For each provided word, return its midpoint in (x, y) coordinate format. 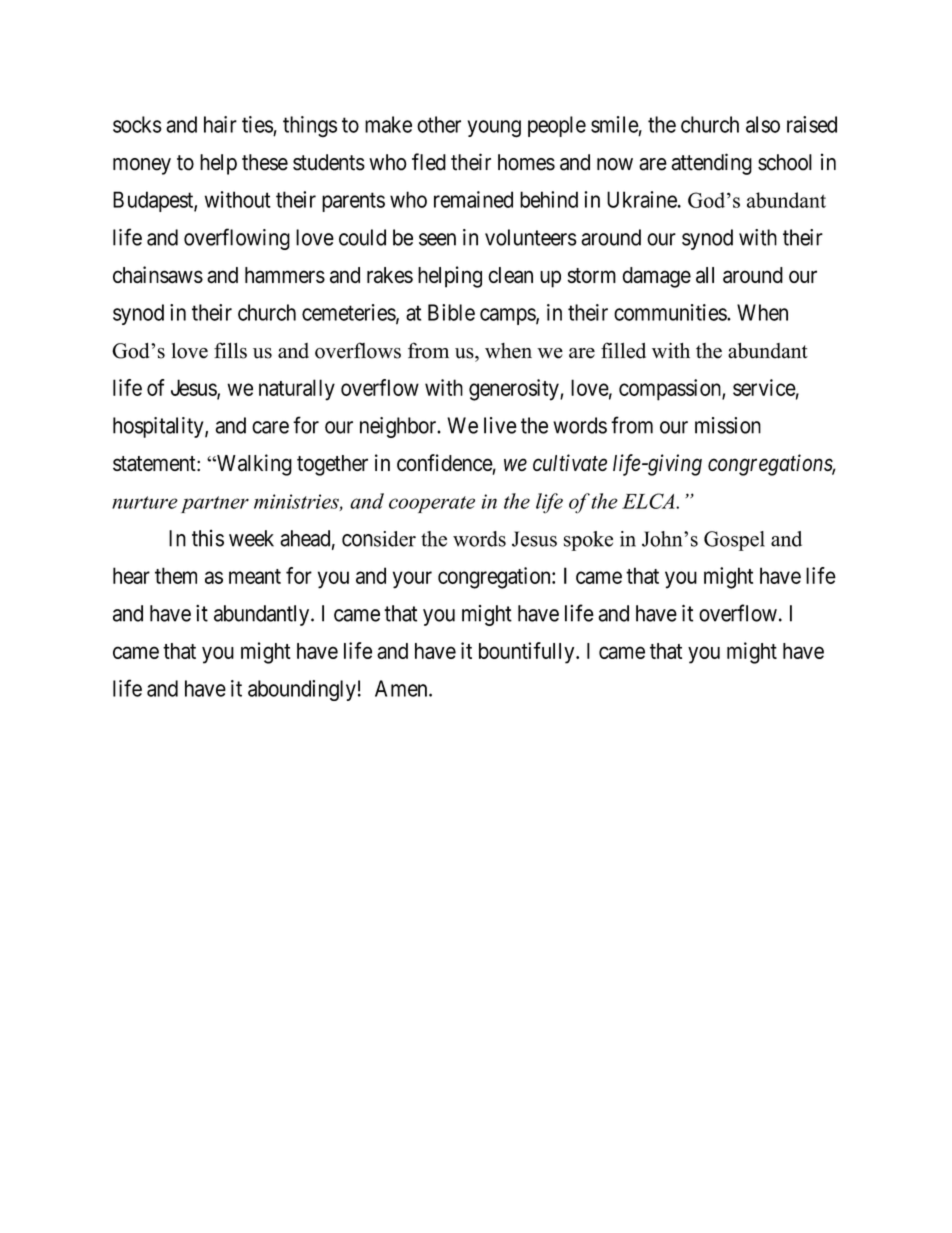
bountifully (528, 653)
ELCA (649, 501)
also (763, 124)
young (494, 129)
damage (656, 277)
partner (215, 504)
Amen (402, 688)
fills (230, 350)
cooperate (432, 504)
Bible (451, 312)
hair (220, 124)
